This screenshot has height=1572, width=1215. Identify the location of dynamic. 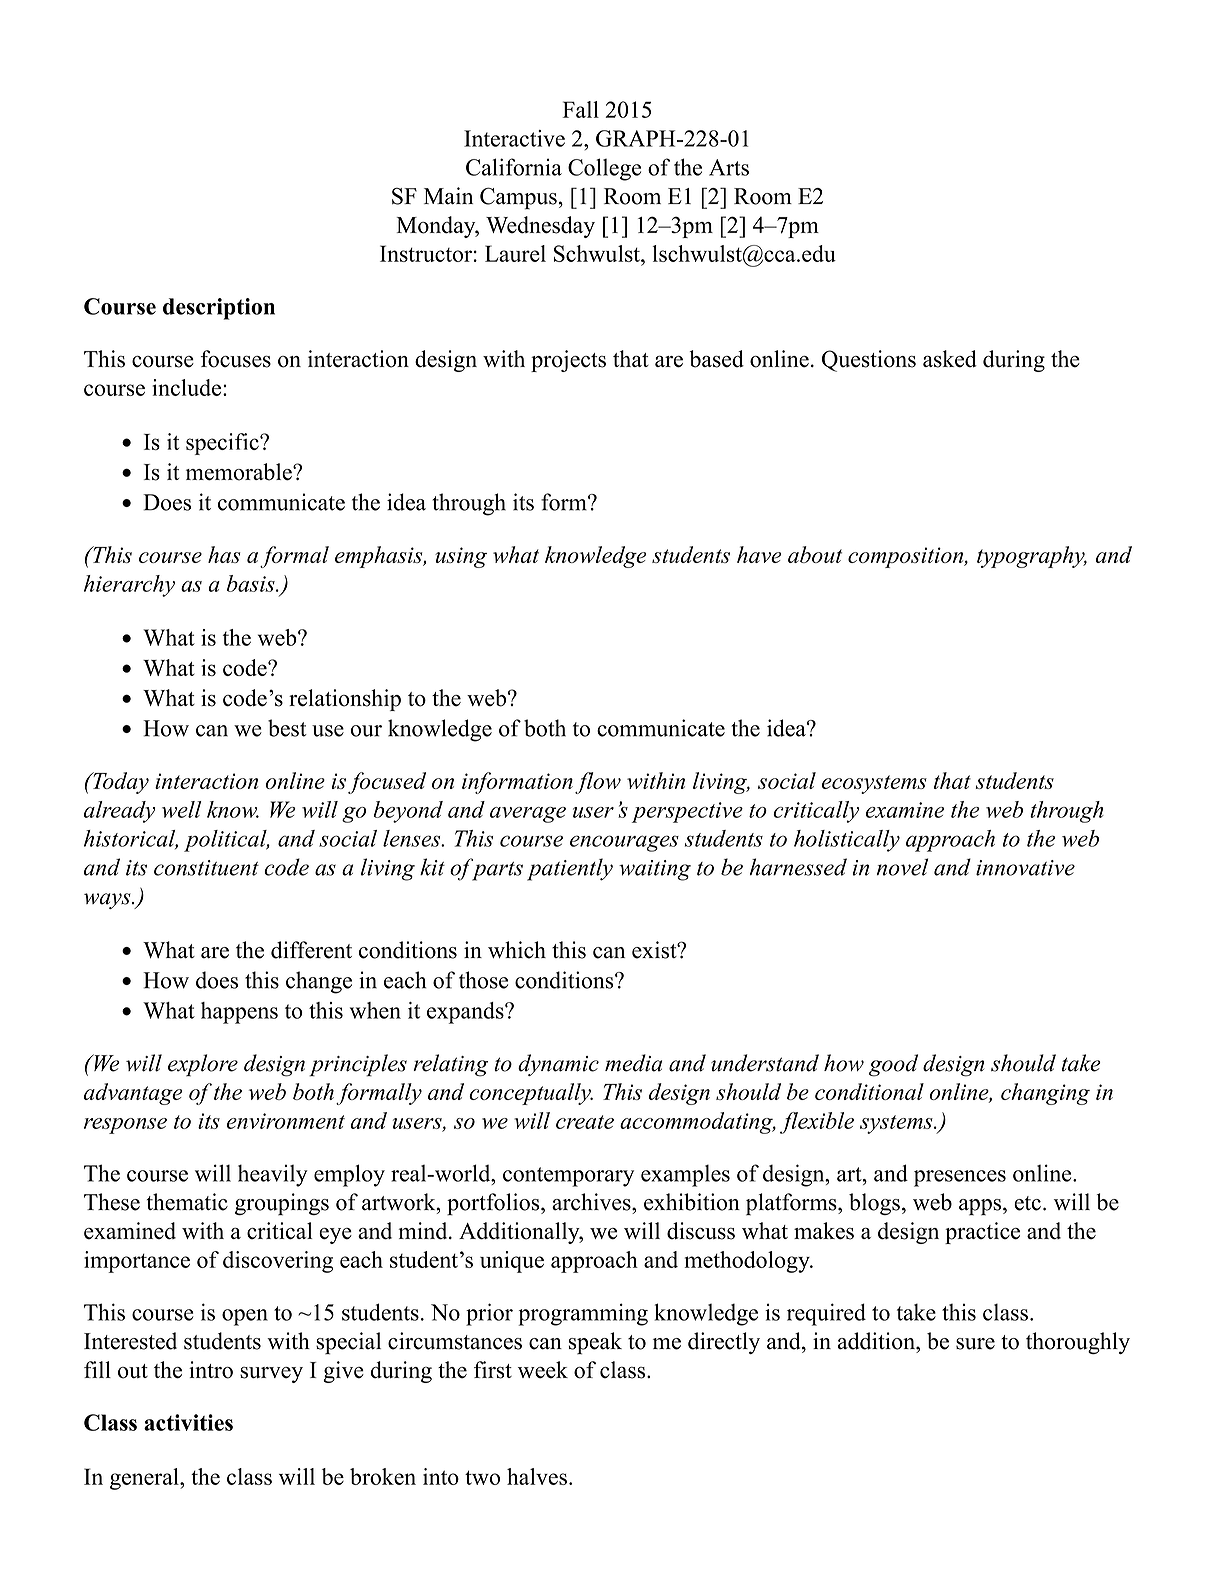
(558, 1065).
